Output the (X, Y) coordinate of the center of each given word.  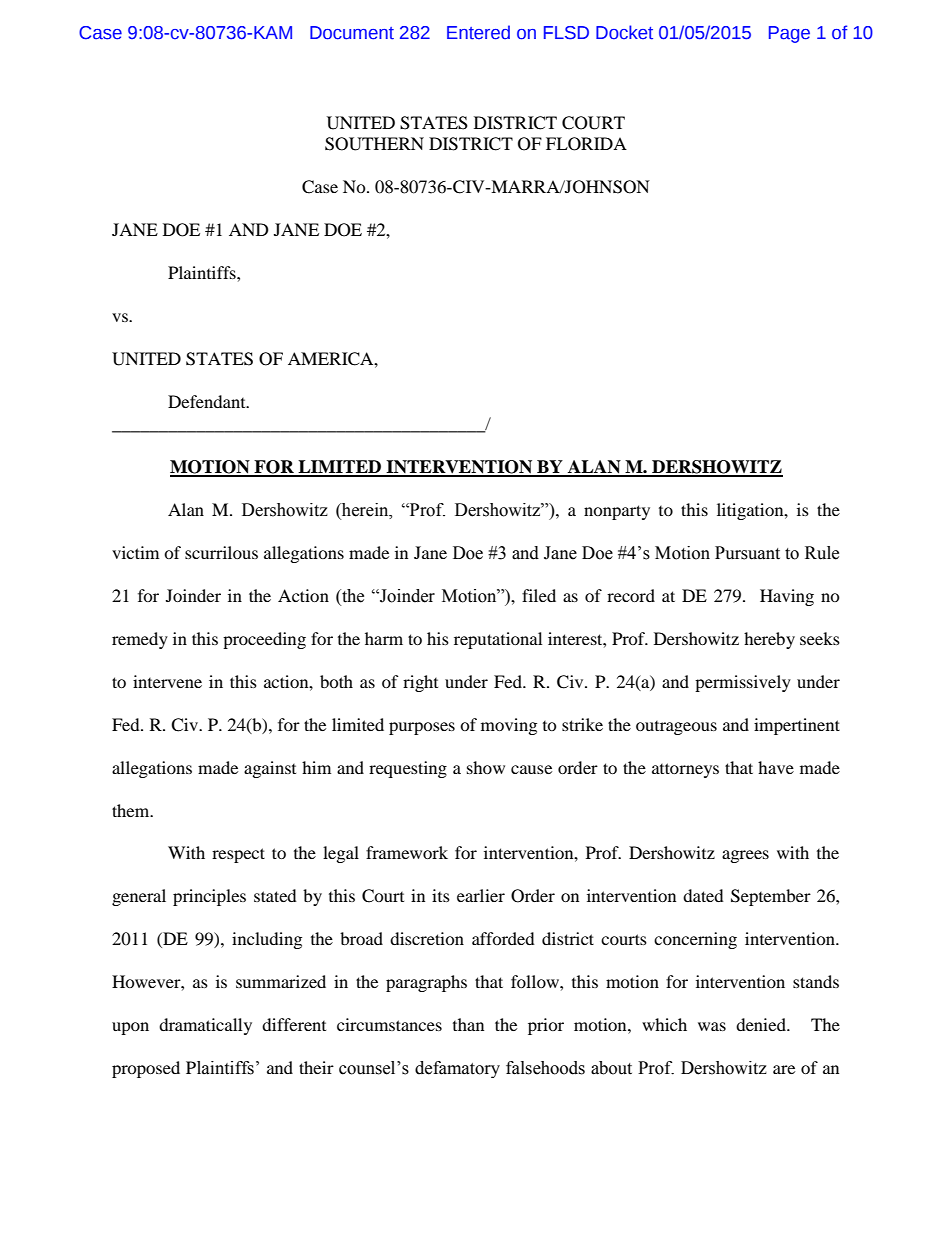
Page (789, 34)
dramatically (205, 1026)
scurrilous (221, 552)
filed (539, 595)
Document (352, 33)
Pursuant (747, 553)
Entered (478, 32)
